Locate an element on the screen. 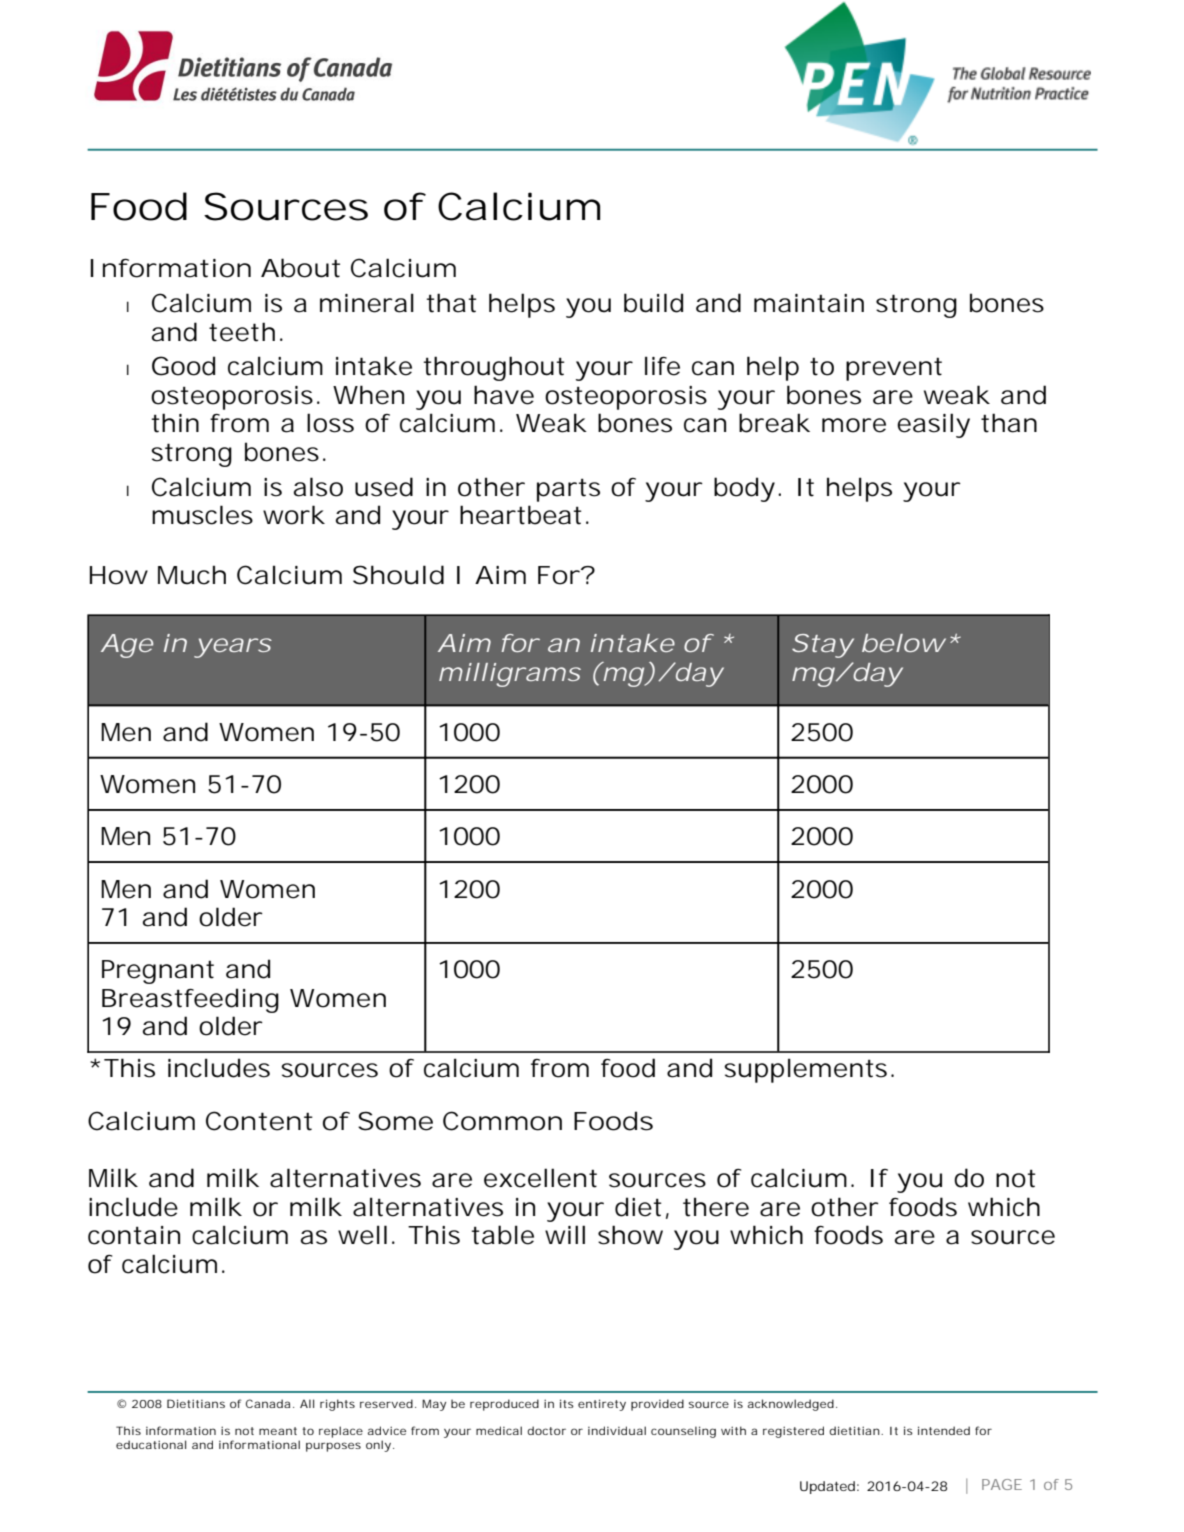  supplements is located at coordinates (805, 1070).
